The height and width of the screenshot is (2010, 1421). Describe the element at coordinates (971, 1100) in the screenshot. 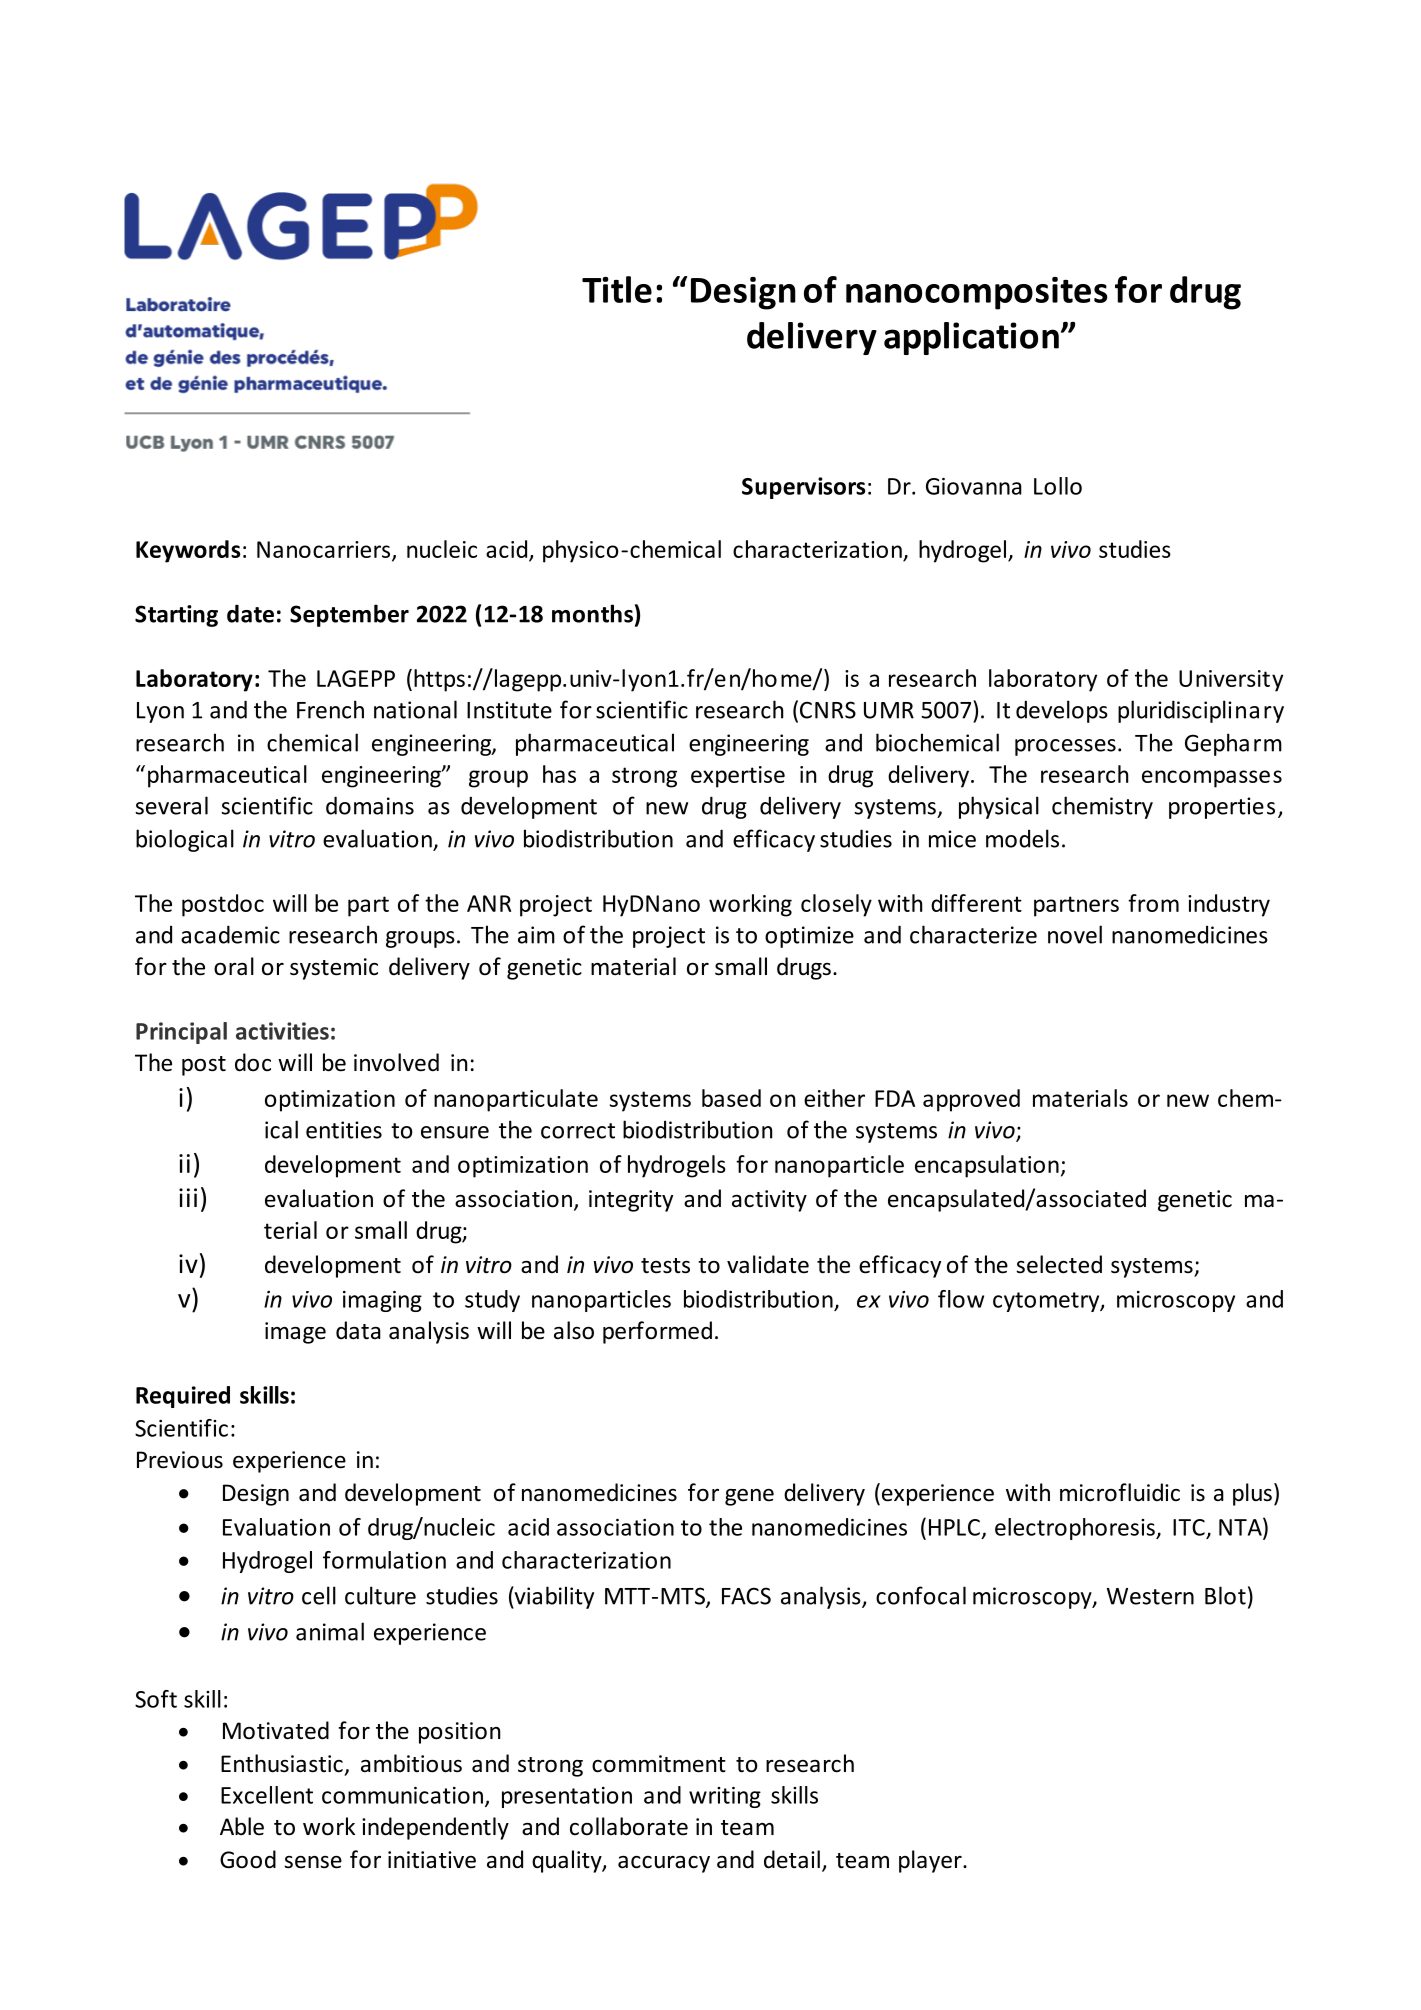

I see `approved` at that location.
